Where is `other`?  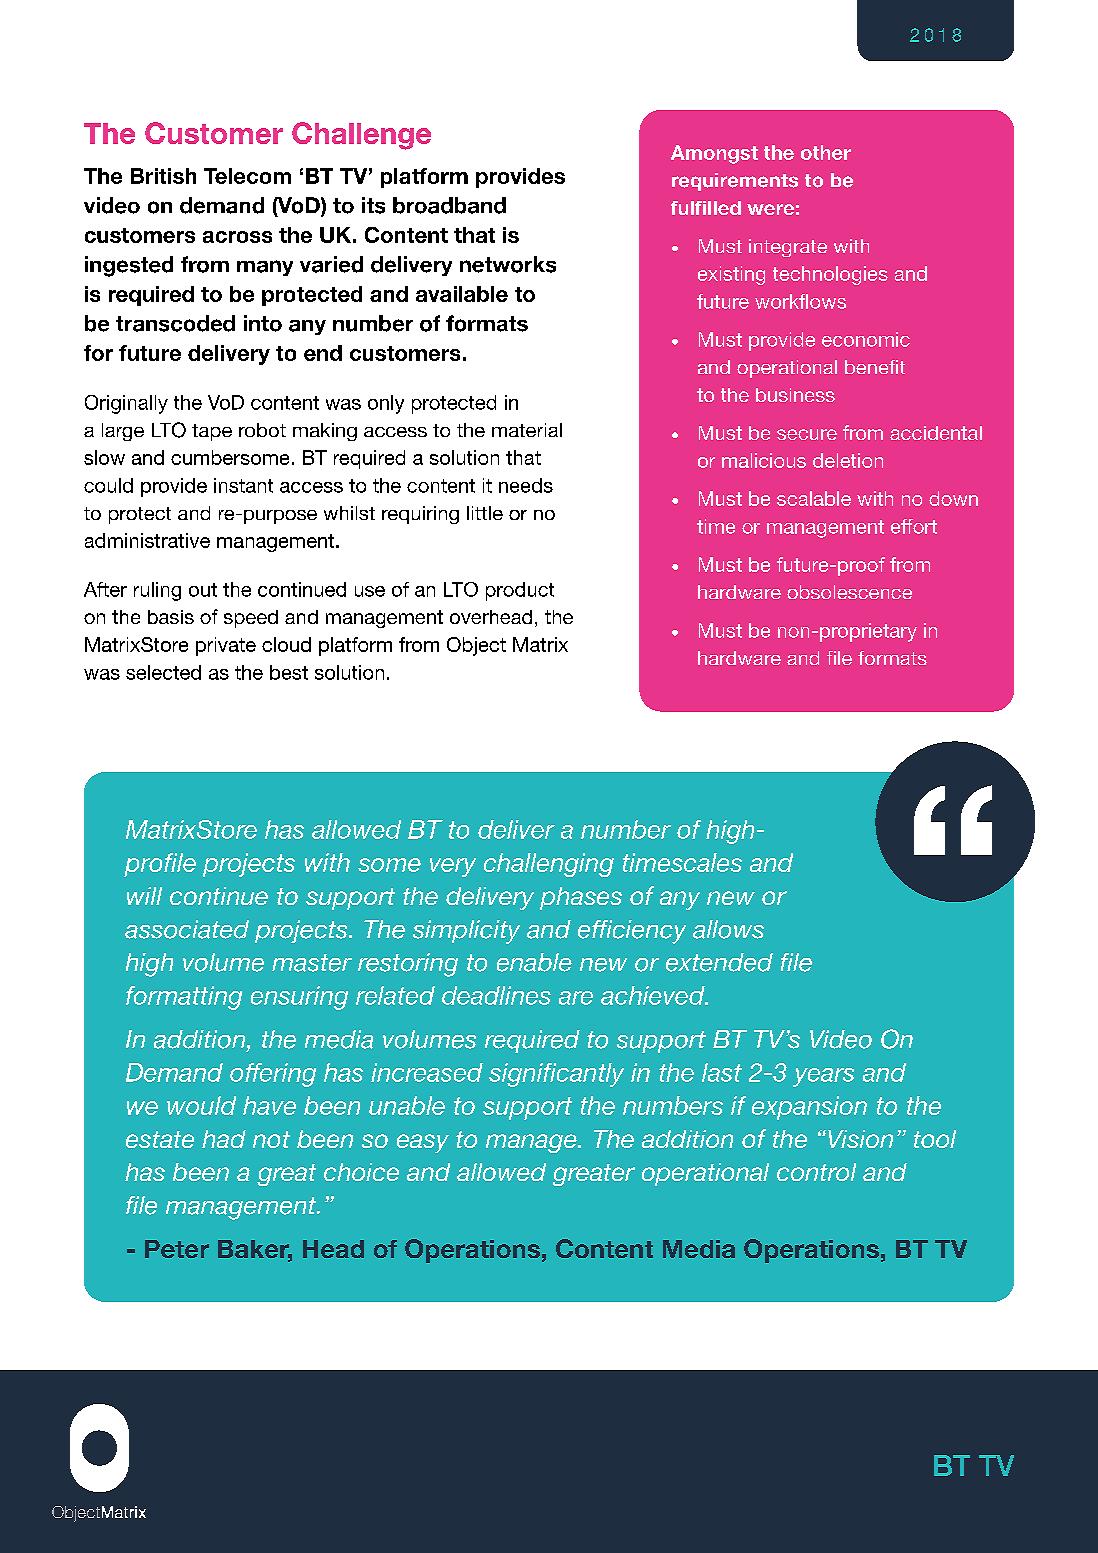
other is located at coordinates (826, 152).
